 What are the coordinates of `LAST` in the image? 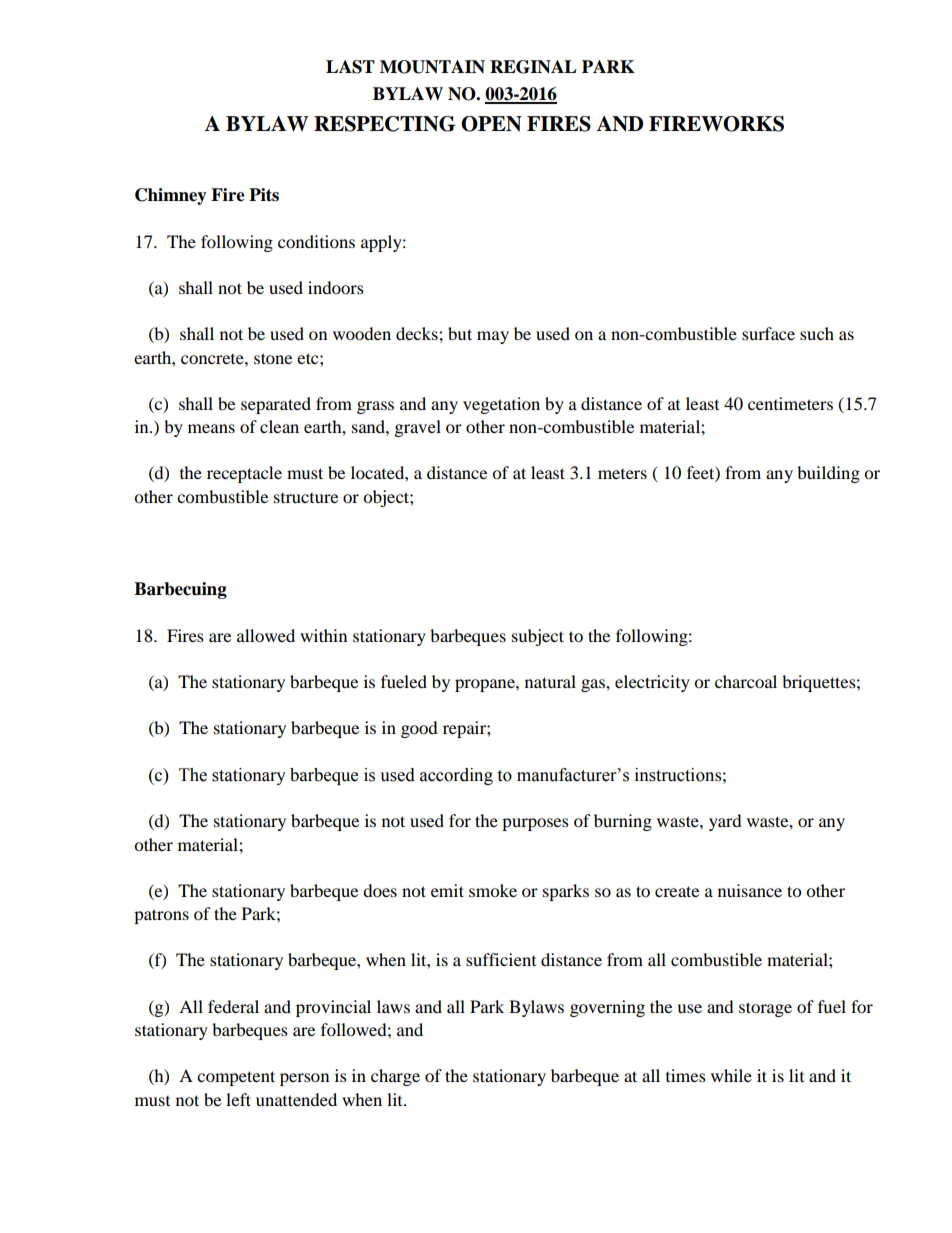 It's located at (350, 67).
